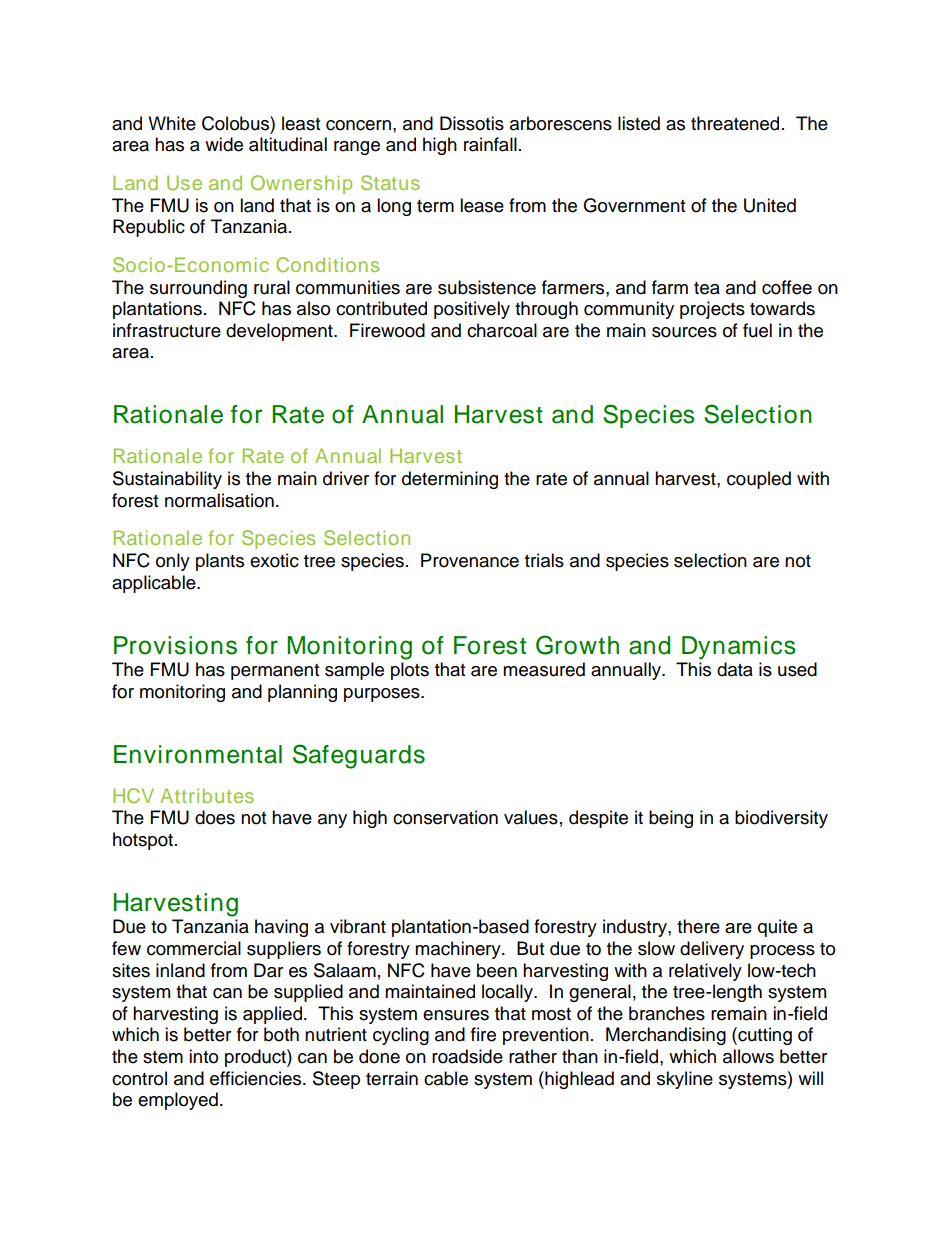 The width and height of the image is (952, 1233). I want to click on biodiversity, so click(781, 819).
